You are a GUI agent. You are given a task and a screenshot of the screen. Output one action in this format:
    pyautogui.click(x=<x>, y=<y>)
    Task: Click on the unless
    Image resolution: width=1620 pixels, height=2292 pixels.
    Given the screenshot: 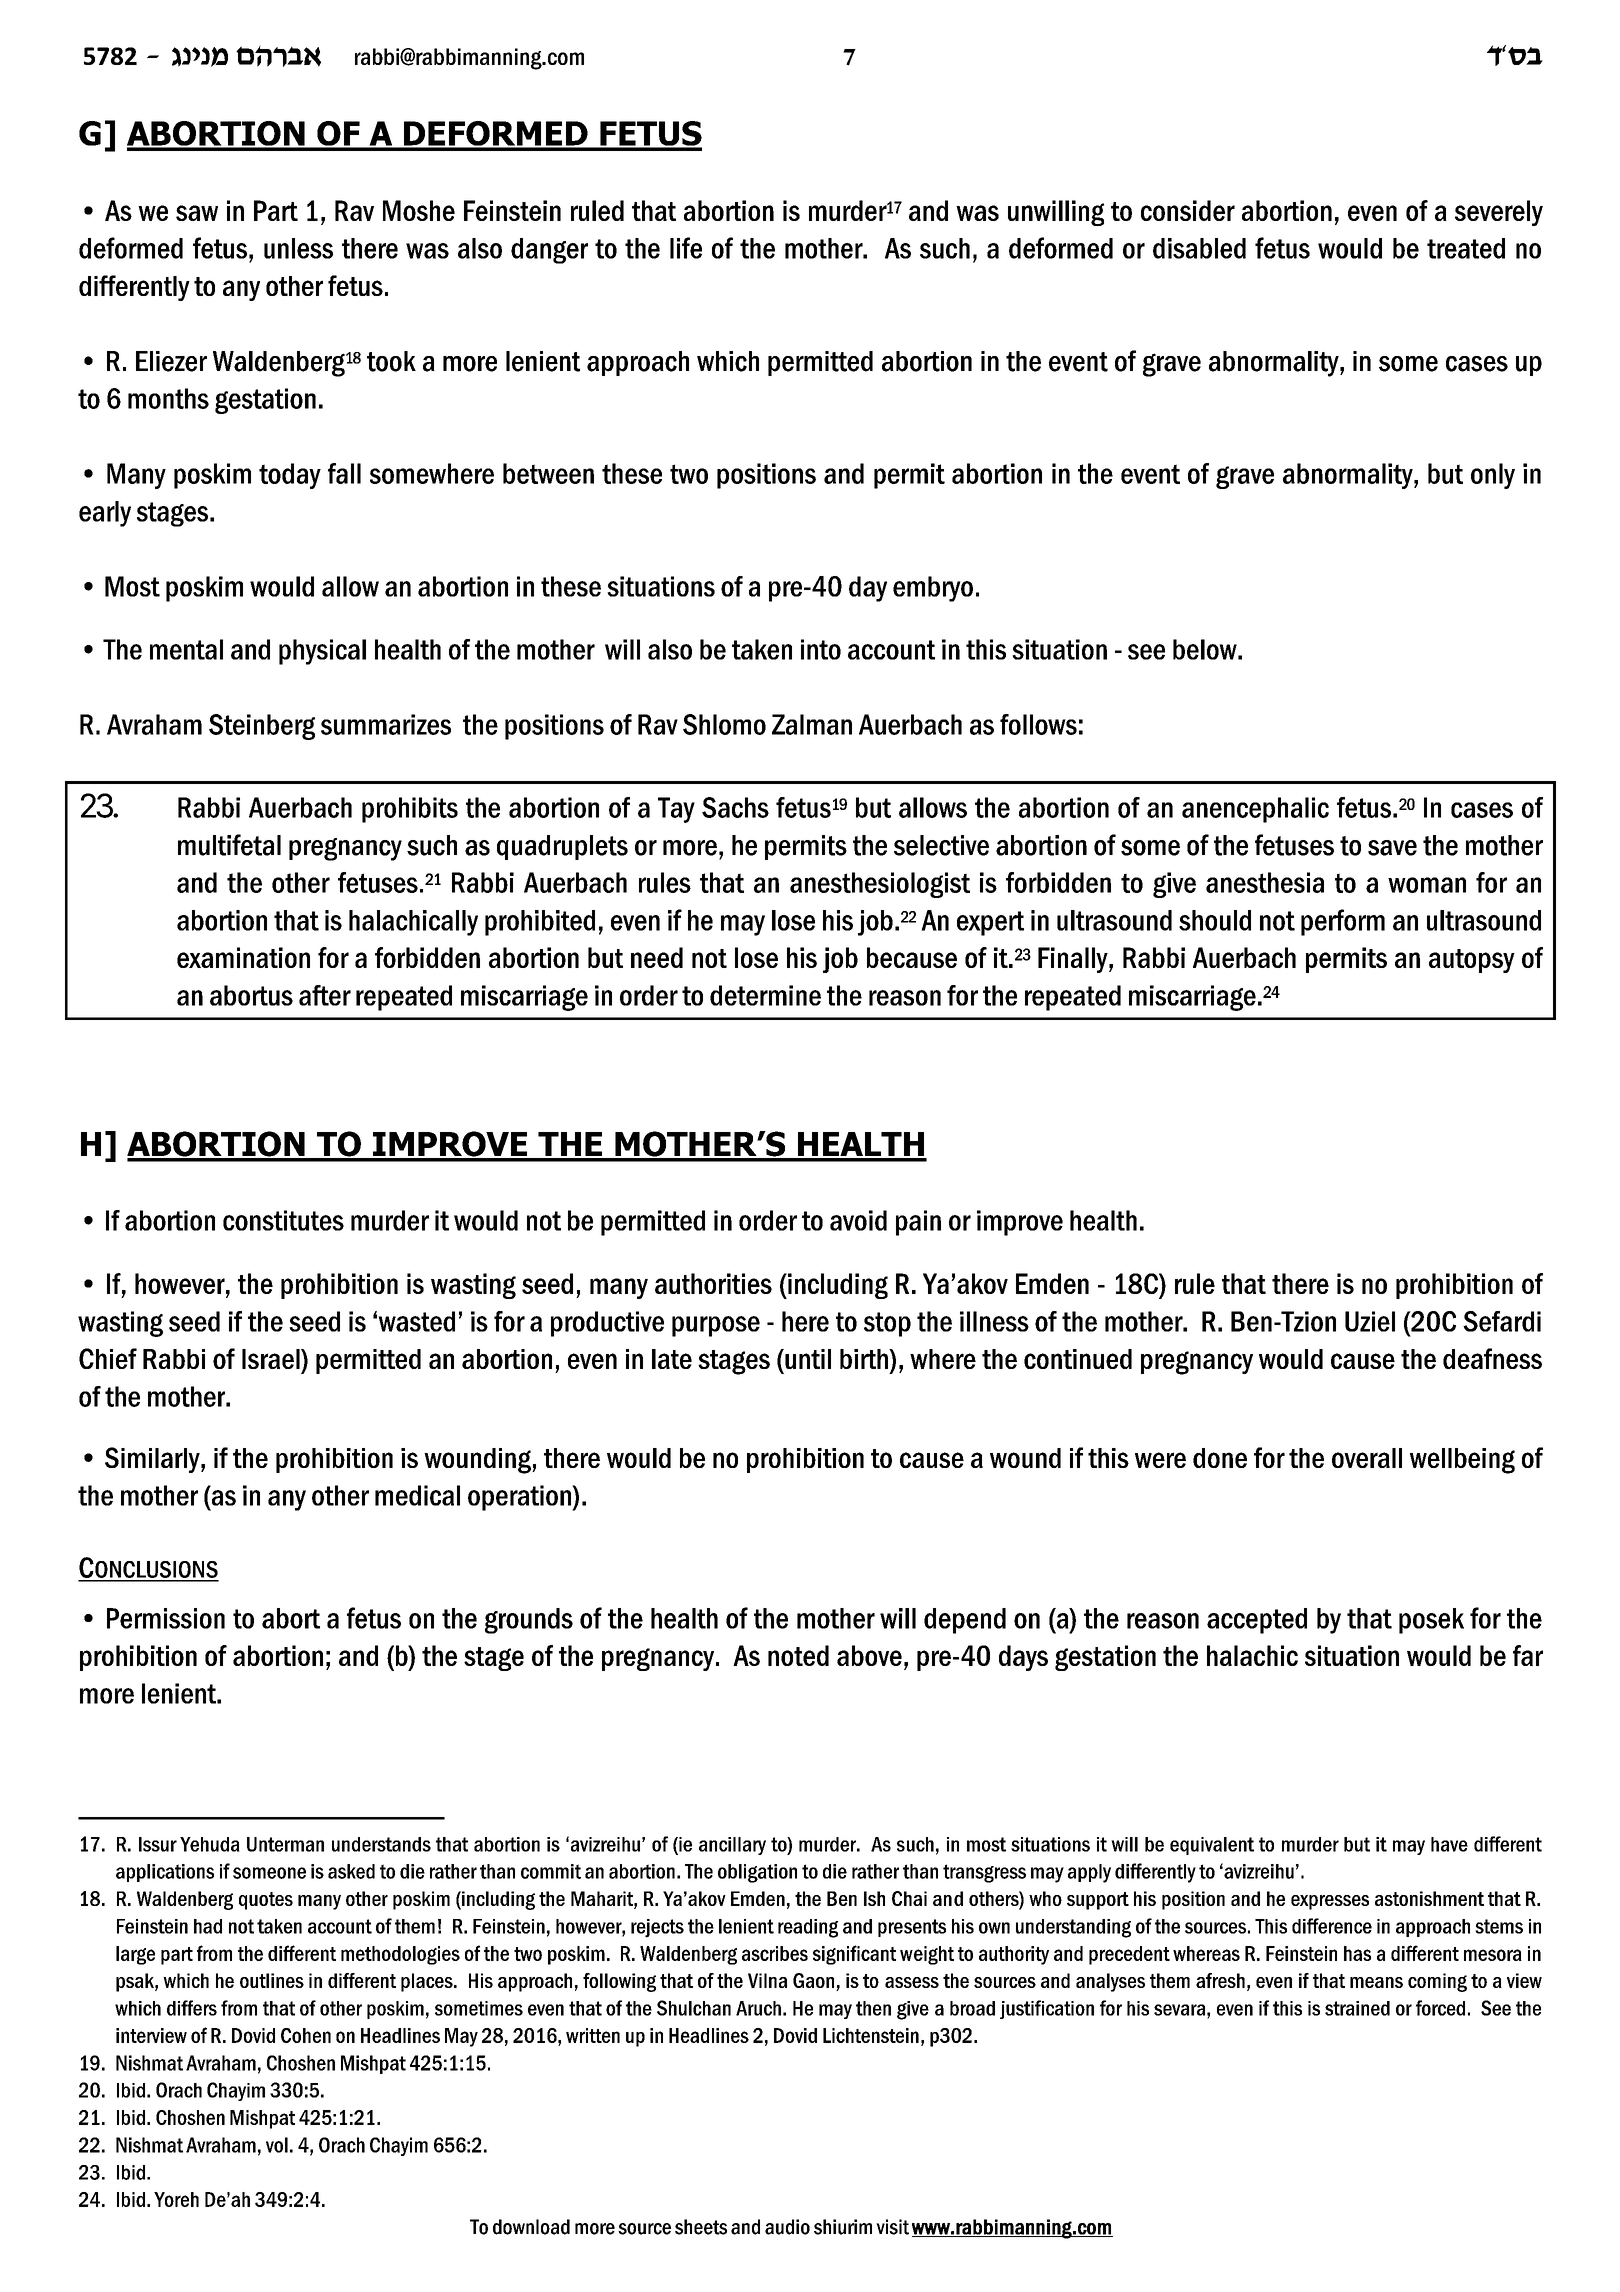 What is the action you would take?
    pyautogui.click(x=298, y=248)
